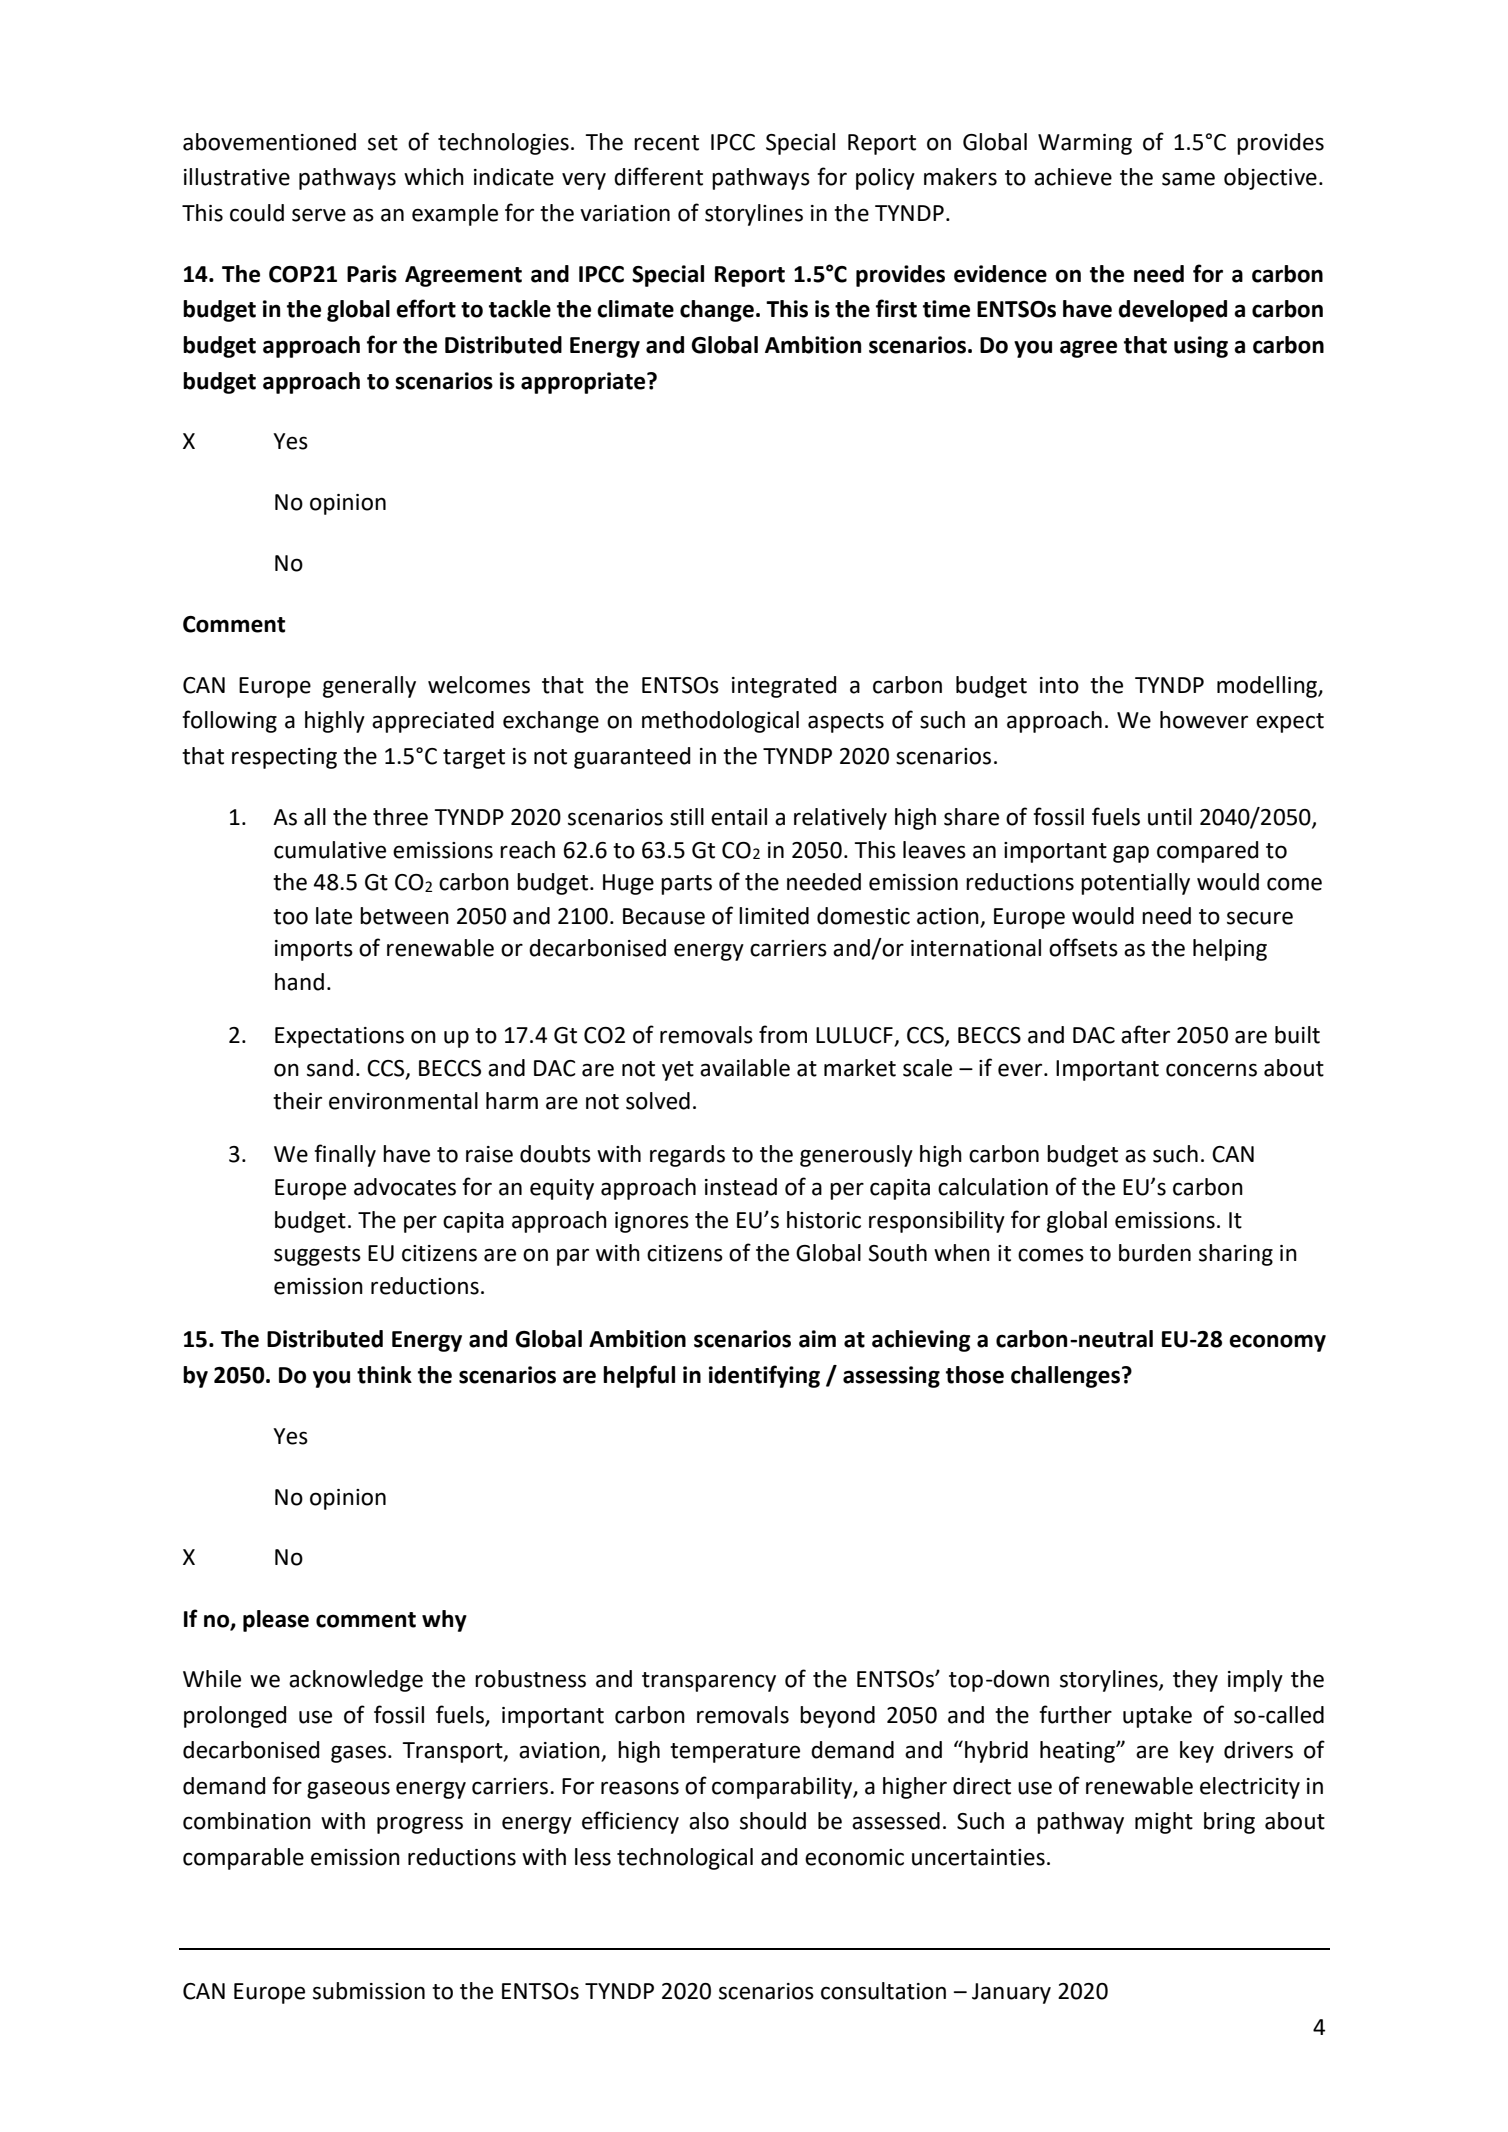  Describe the element at coordinates (369, 687) in the image. I see `generally` at that location.
